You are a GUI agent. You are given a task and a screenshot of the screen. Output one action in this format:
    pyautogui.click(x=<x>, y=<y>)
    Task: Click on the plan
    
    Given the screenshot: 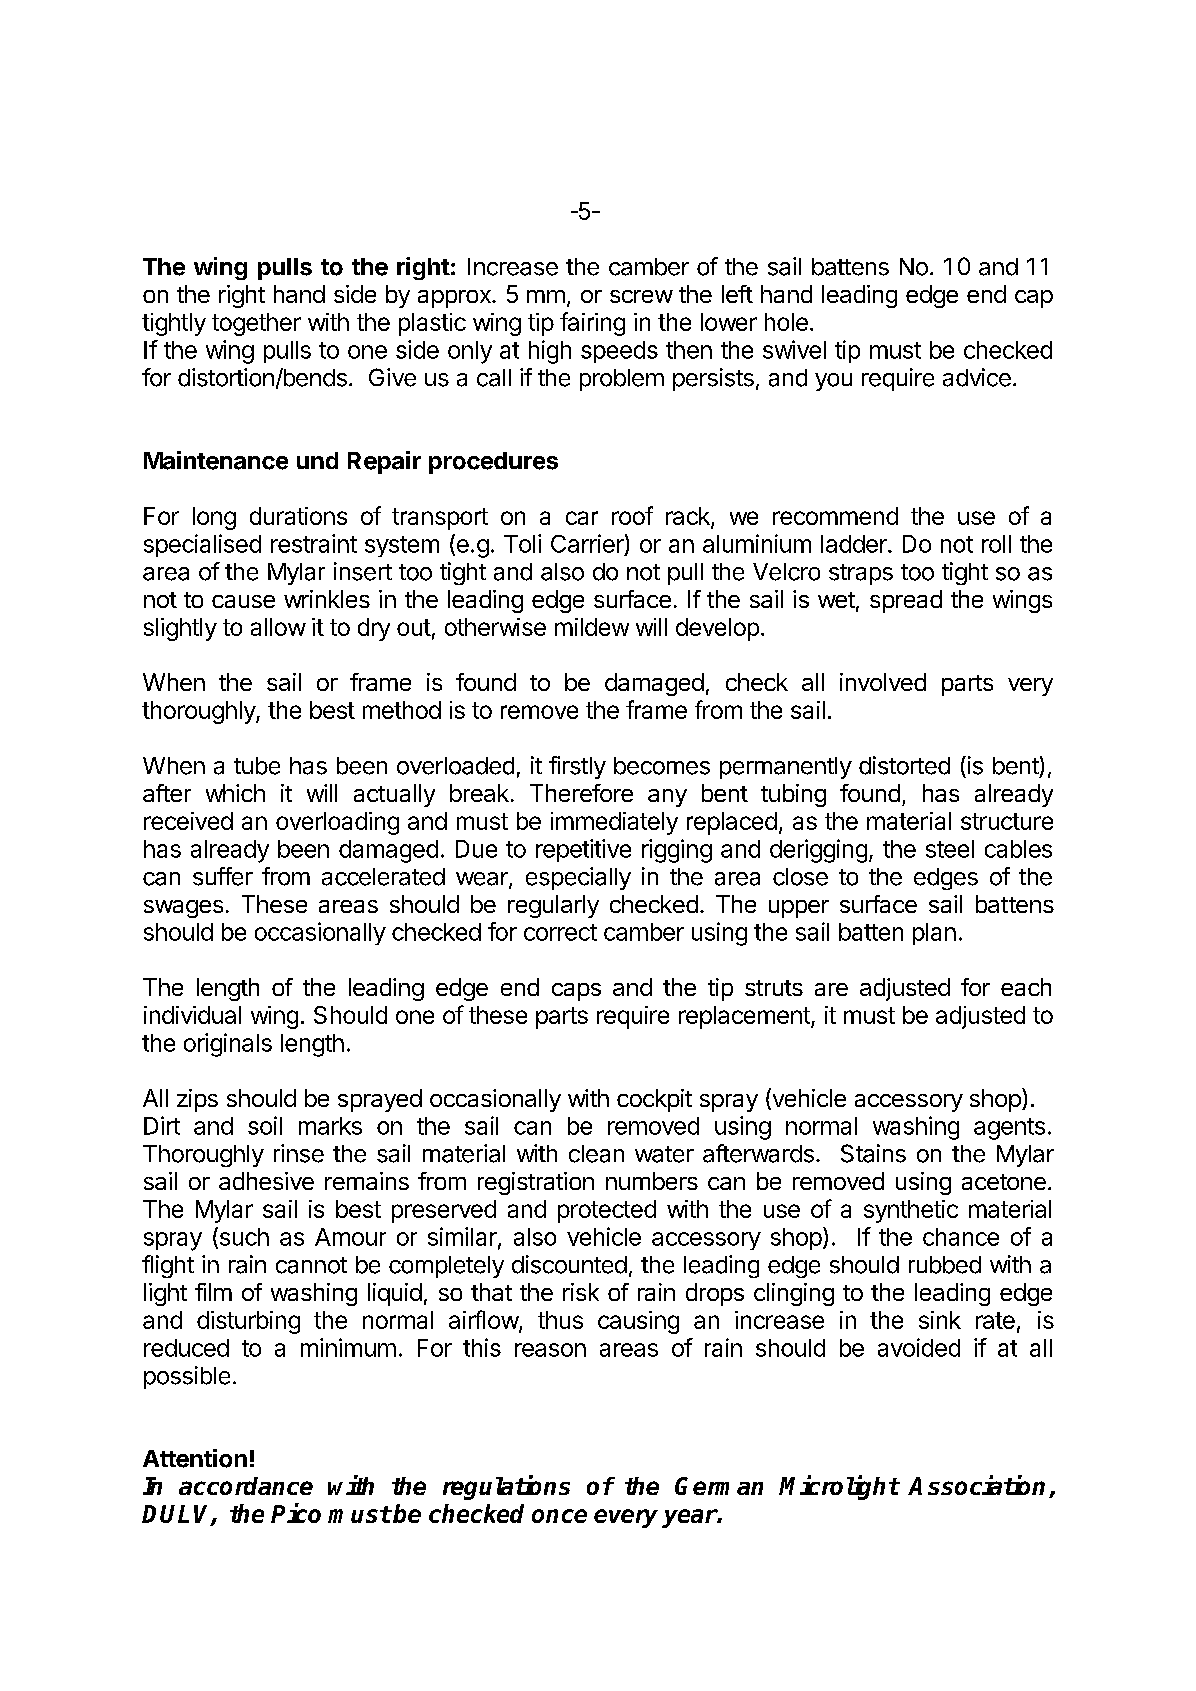 What is the action you would take?
    pyautogui.click(x=934, y=934)
